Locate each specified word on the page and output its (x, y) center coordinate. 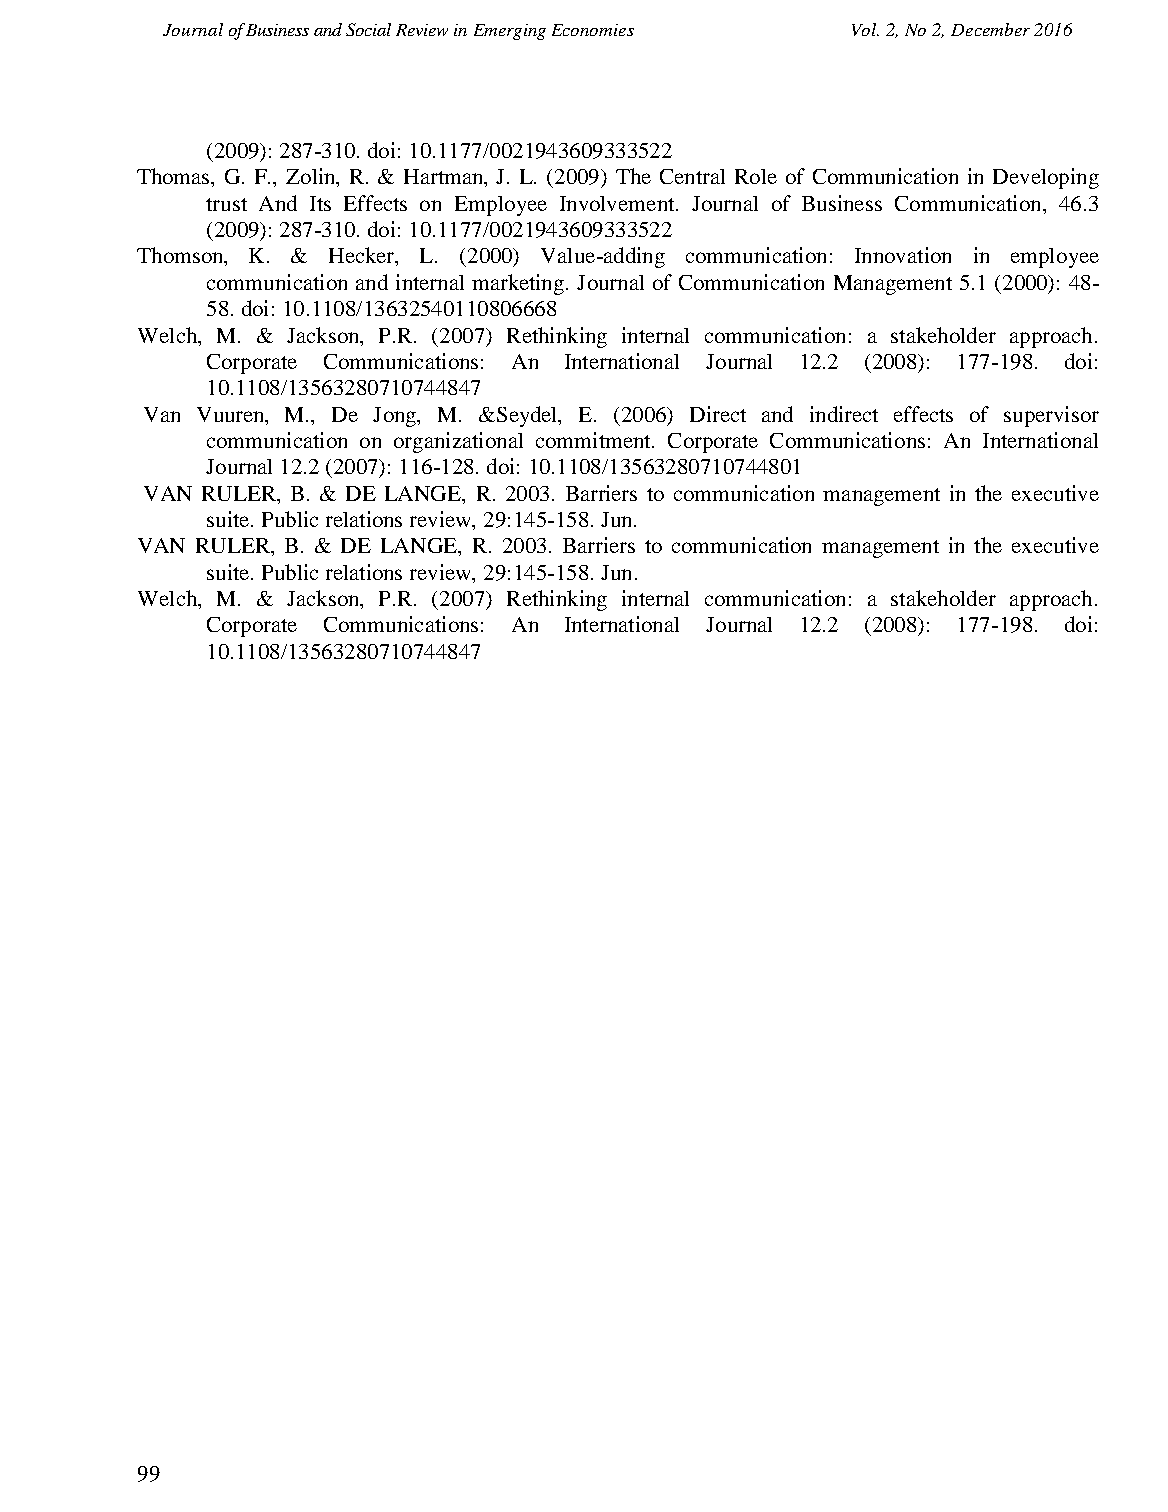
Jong (396, 417)
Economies (593, 30)
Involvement (618, 203)
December (990, 29)
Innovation (903, 255)
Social (368, 29)
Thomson (181, 256)
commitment (594, 440)
